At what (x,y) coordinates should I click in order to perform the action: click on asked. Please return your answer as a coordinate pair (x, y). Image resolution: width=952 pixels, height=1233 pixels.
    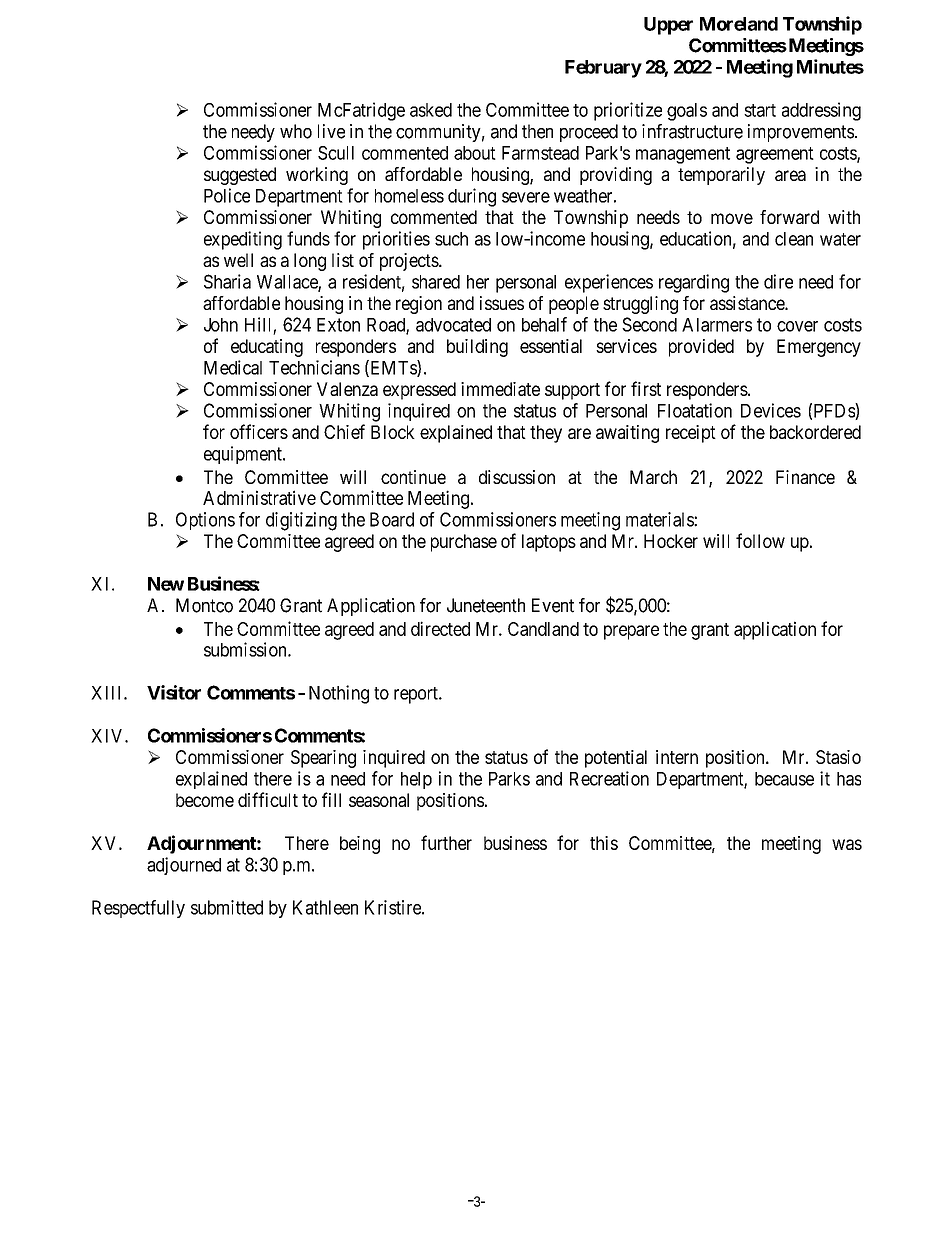
    Looking at the image, I should click on (431, 110).
